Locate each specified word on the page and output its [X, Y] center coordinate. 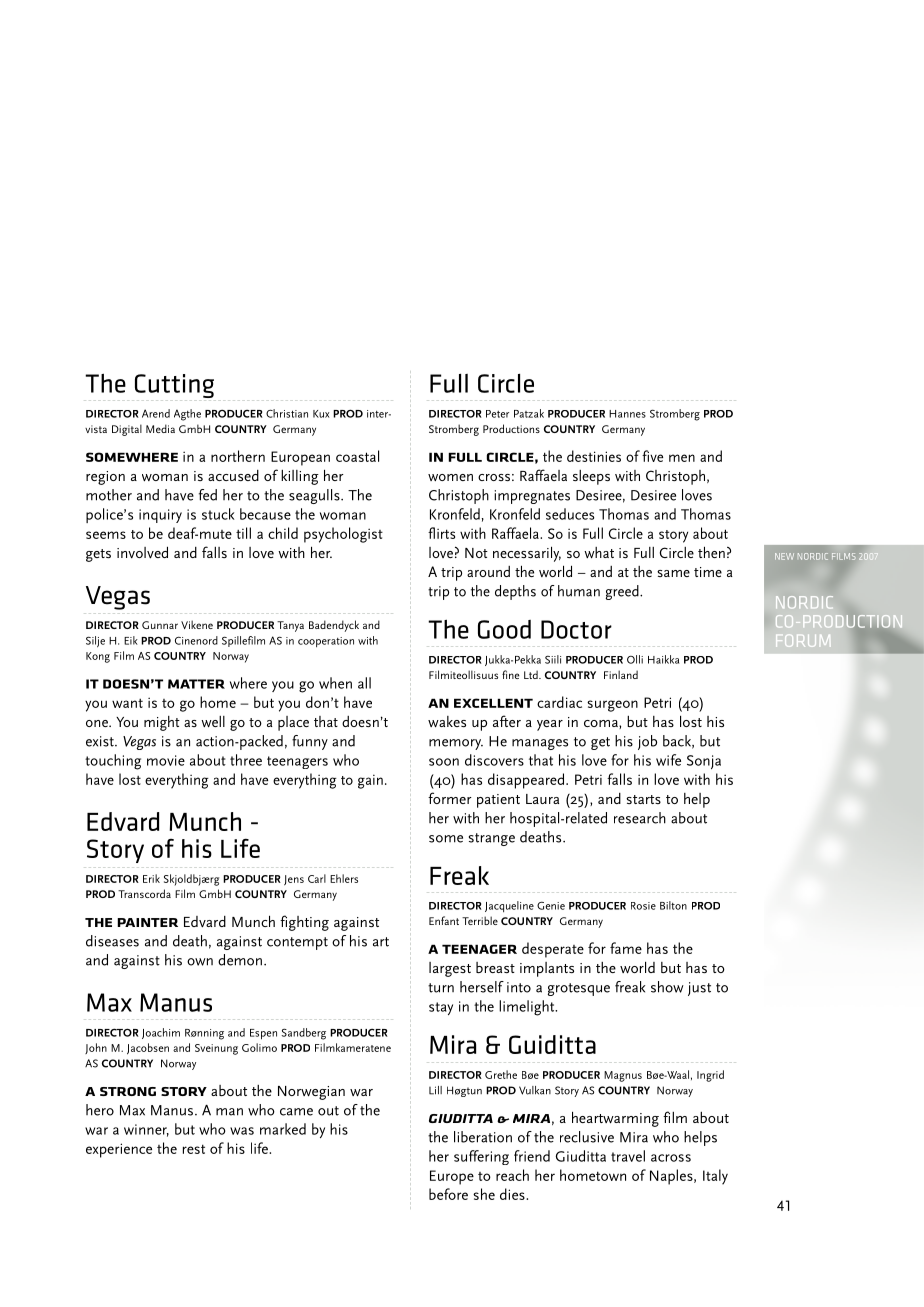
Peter [497, 414]
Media [160, 428]
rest [194, 1149]
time [708, 572]
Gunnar [160, 625]
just [699, 989]
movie [166, 760]
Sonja [704, 762]
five [652, 456]
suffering [481, 1157]
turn [441, 988]
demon [240, 960]
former [450, 798]
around [488, 571]
